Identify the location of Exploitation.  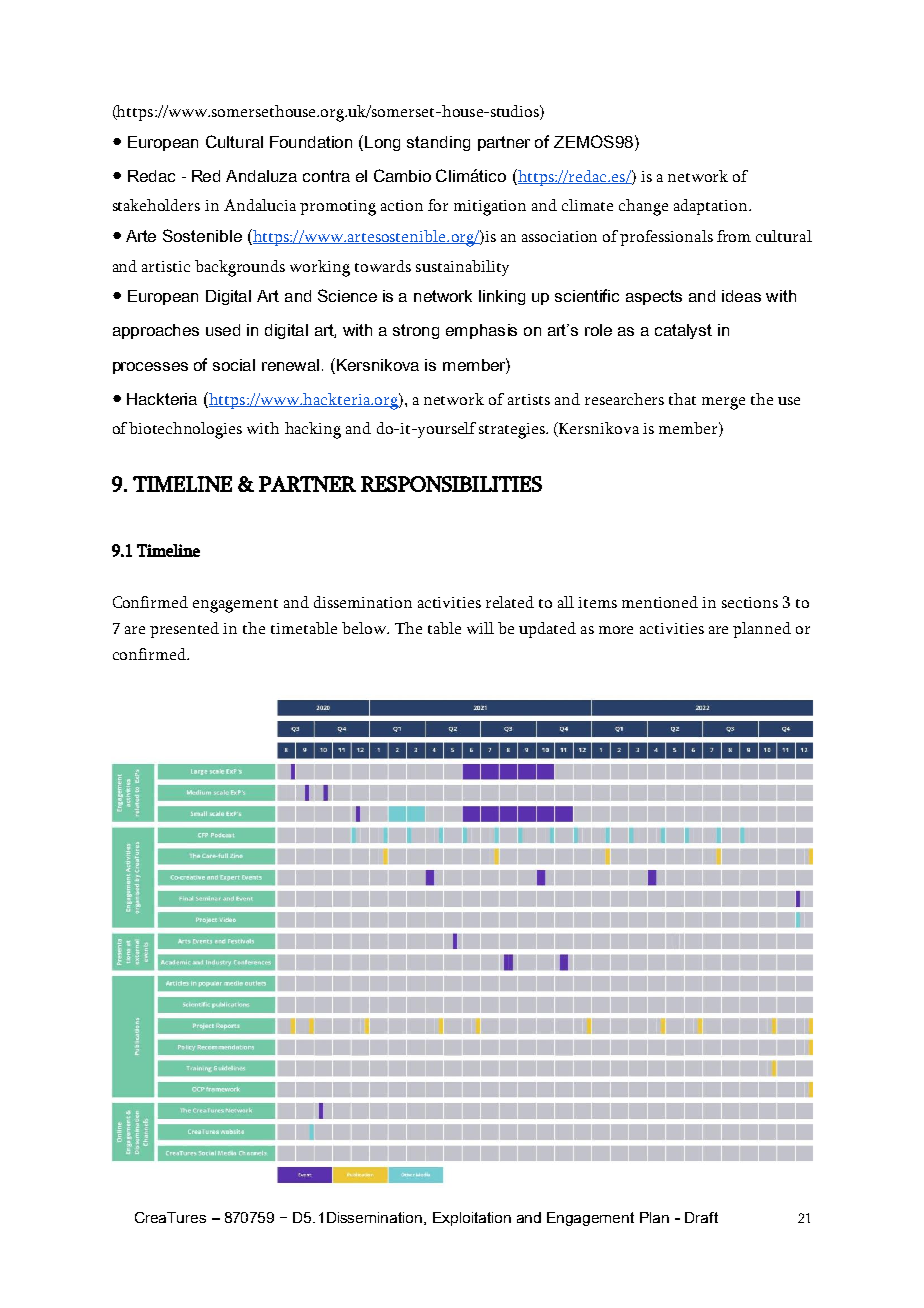
(472, 1219).
